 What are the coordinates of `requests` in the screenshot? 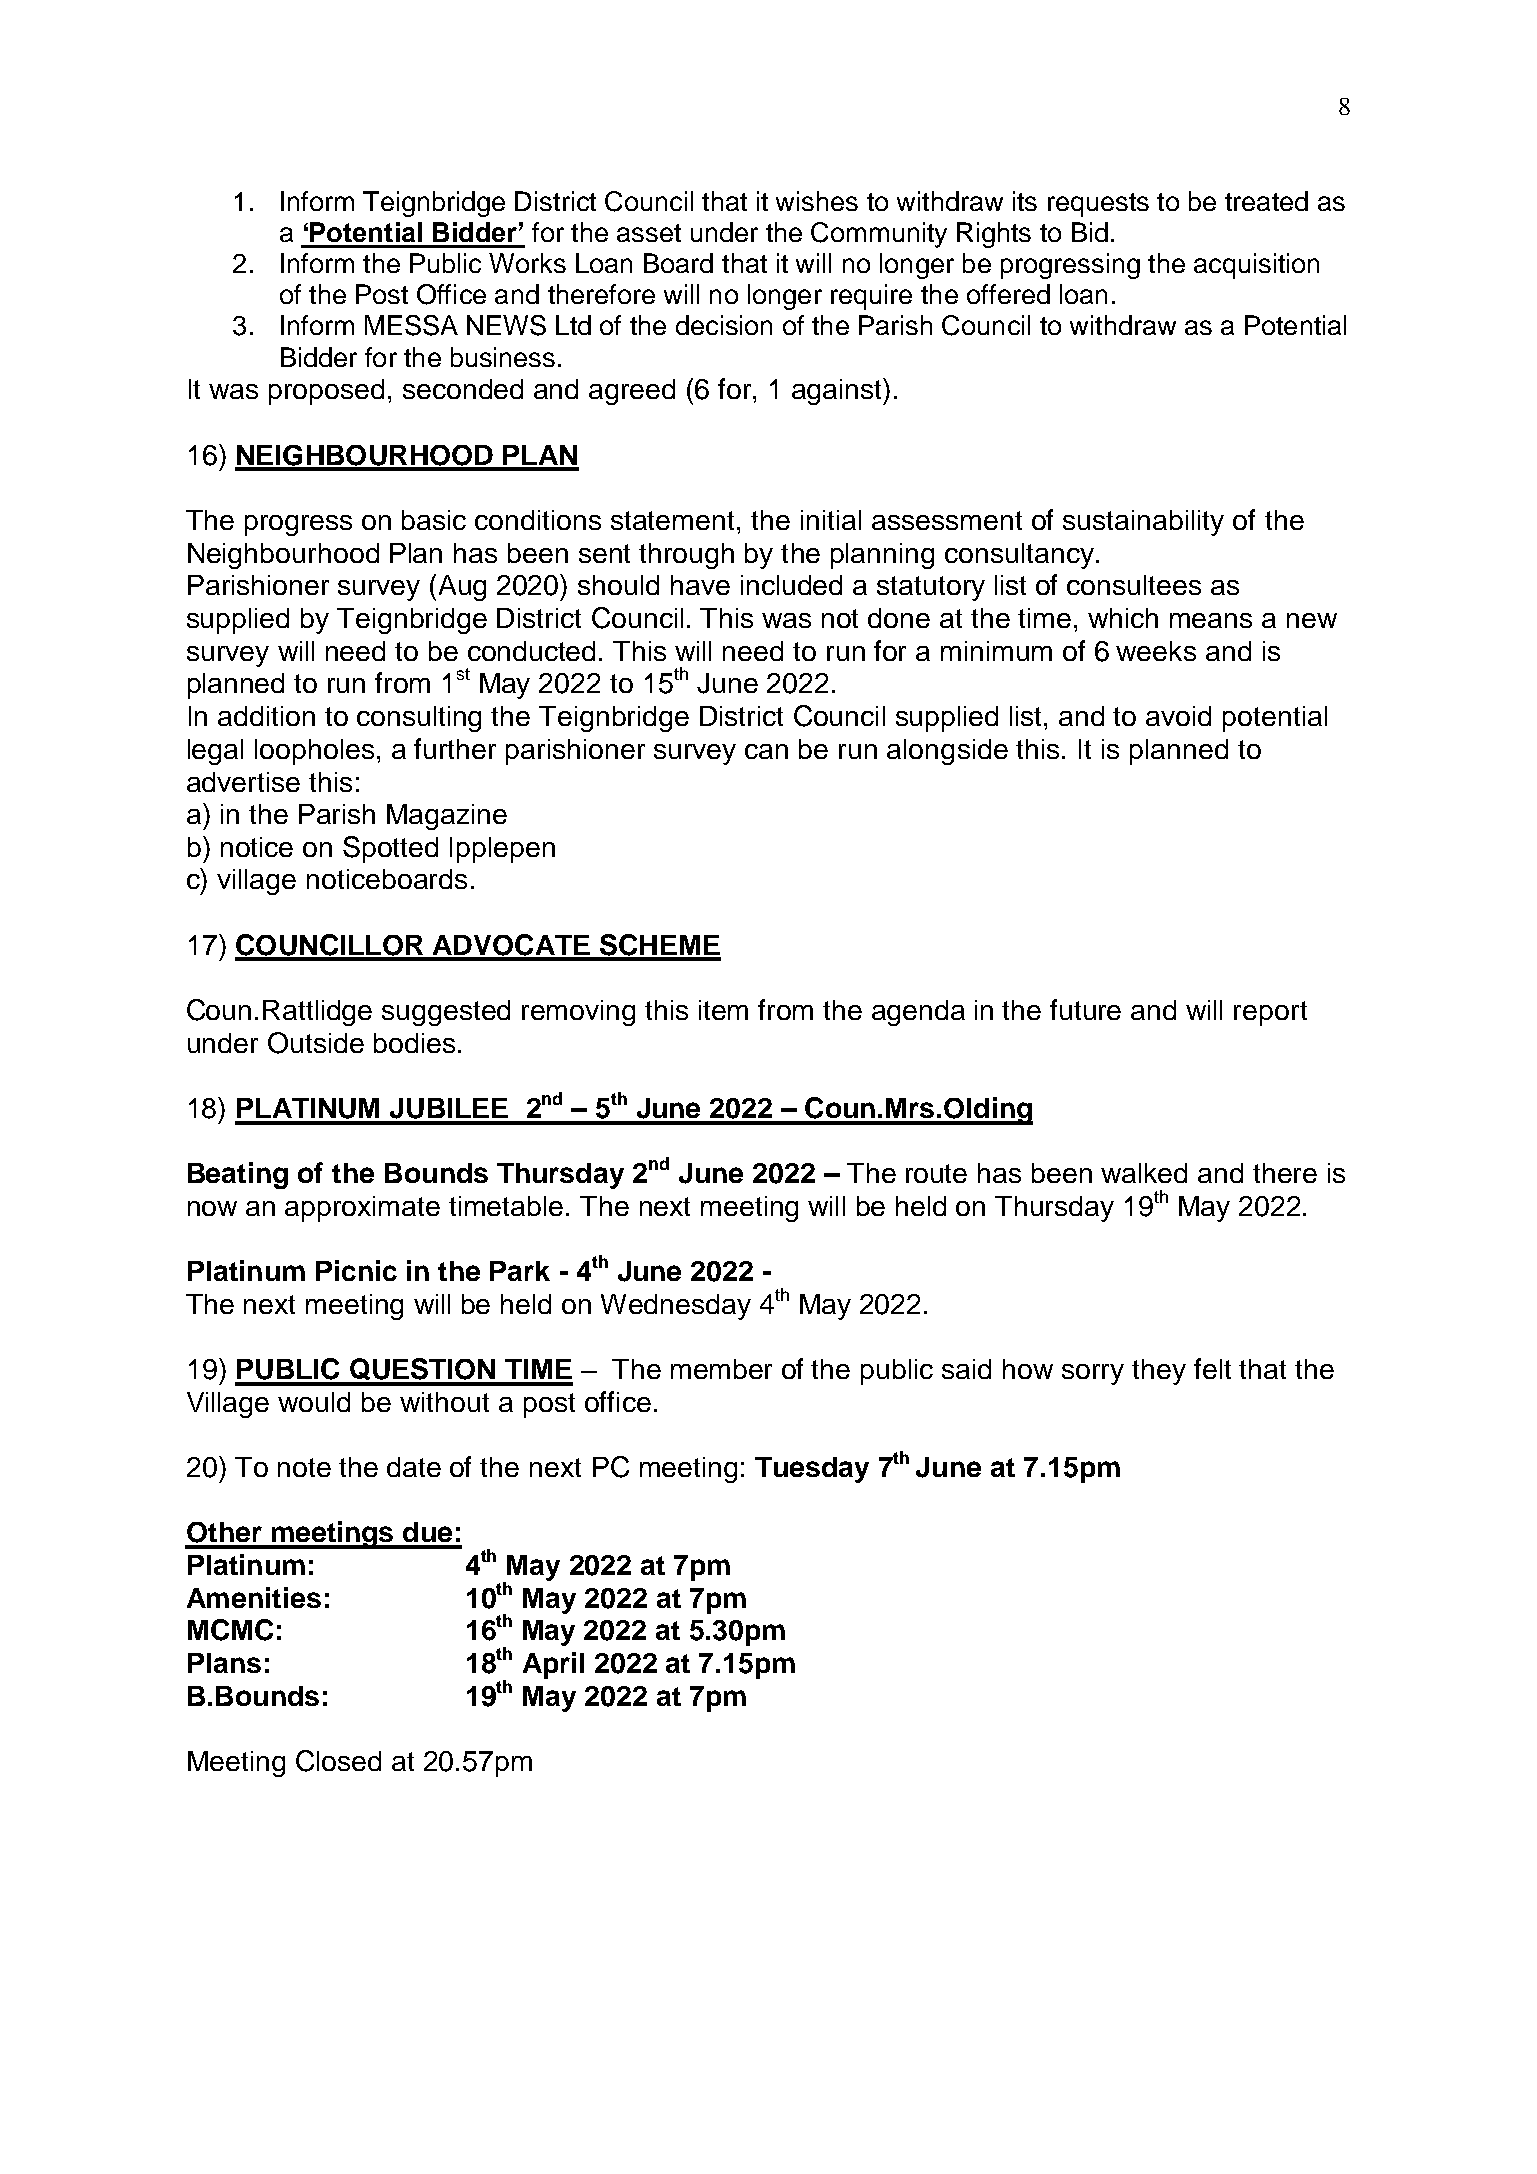 It's located at (1098, 205).
